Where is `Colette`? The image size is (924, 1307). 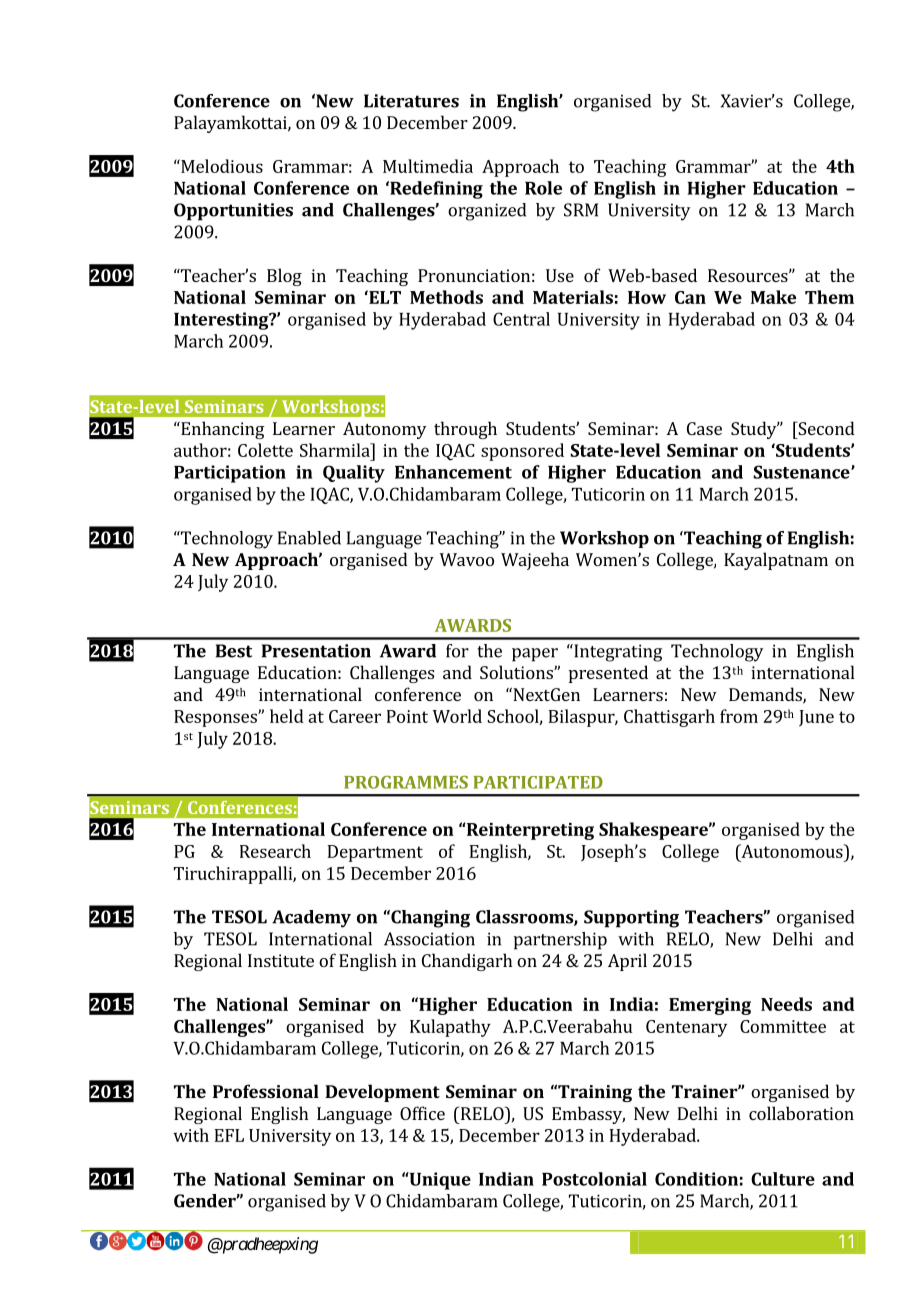 Colette is located at coordinates (265, 450).
